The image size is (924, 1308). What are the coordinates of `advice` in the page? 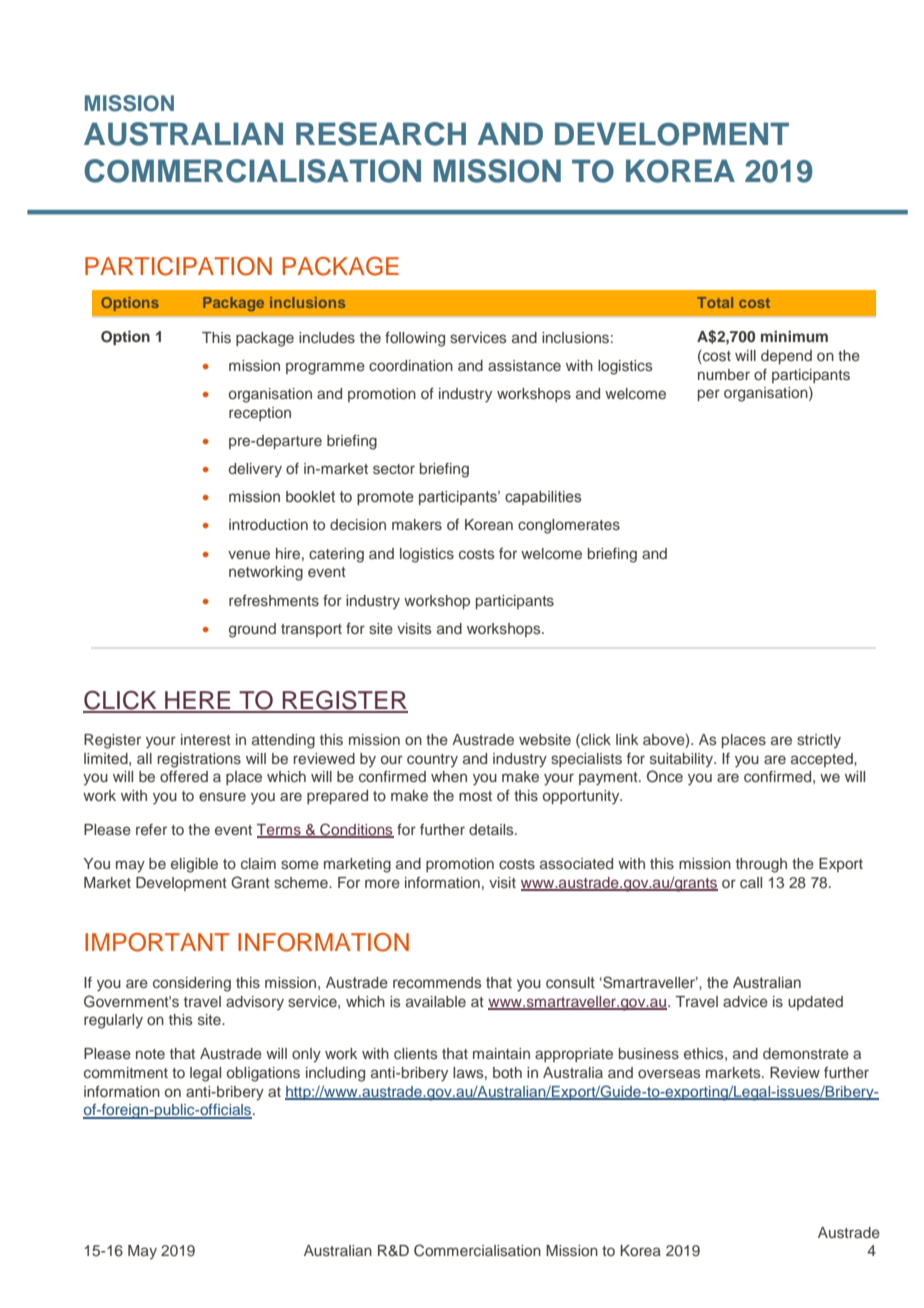 It's located at (745, 1001).
